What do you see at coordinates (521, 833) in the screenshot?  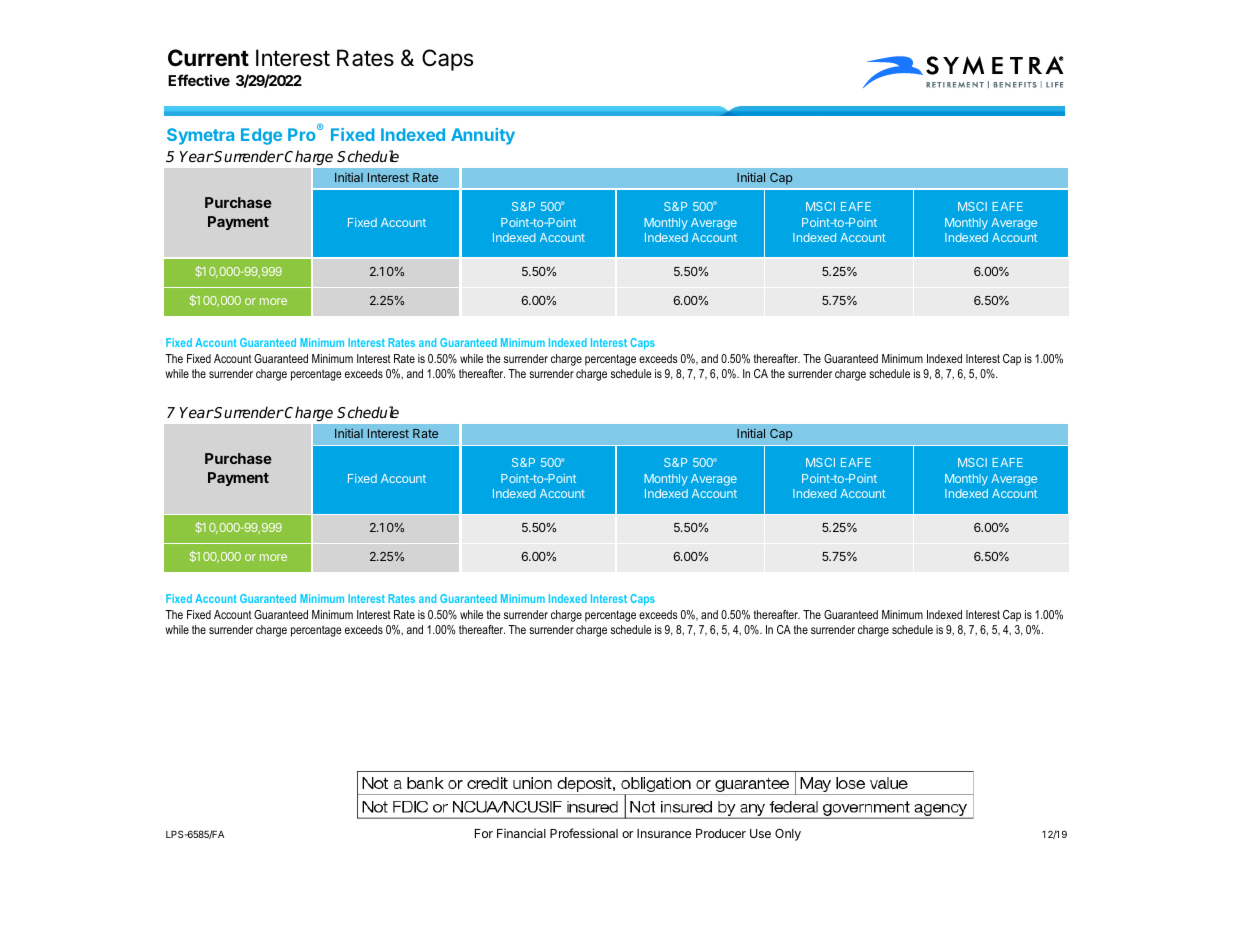 I see `Financial` at bounding box center [521, 833].
